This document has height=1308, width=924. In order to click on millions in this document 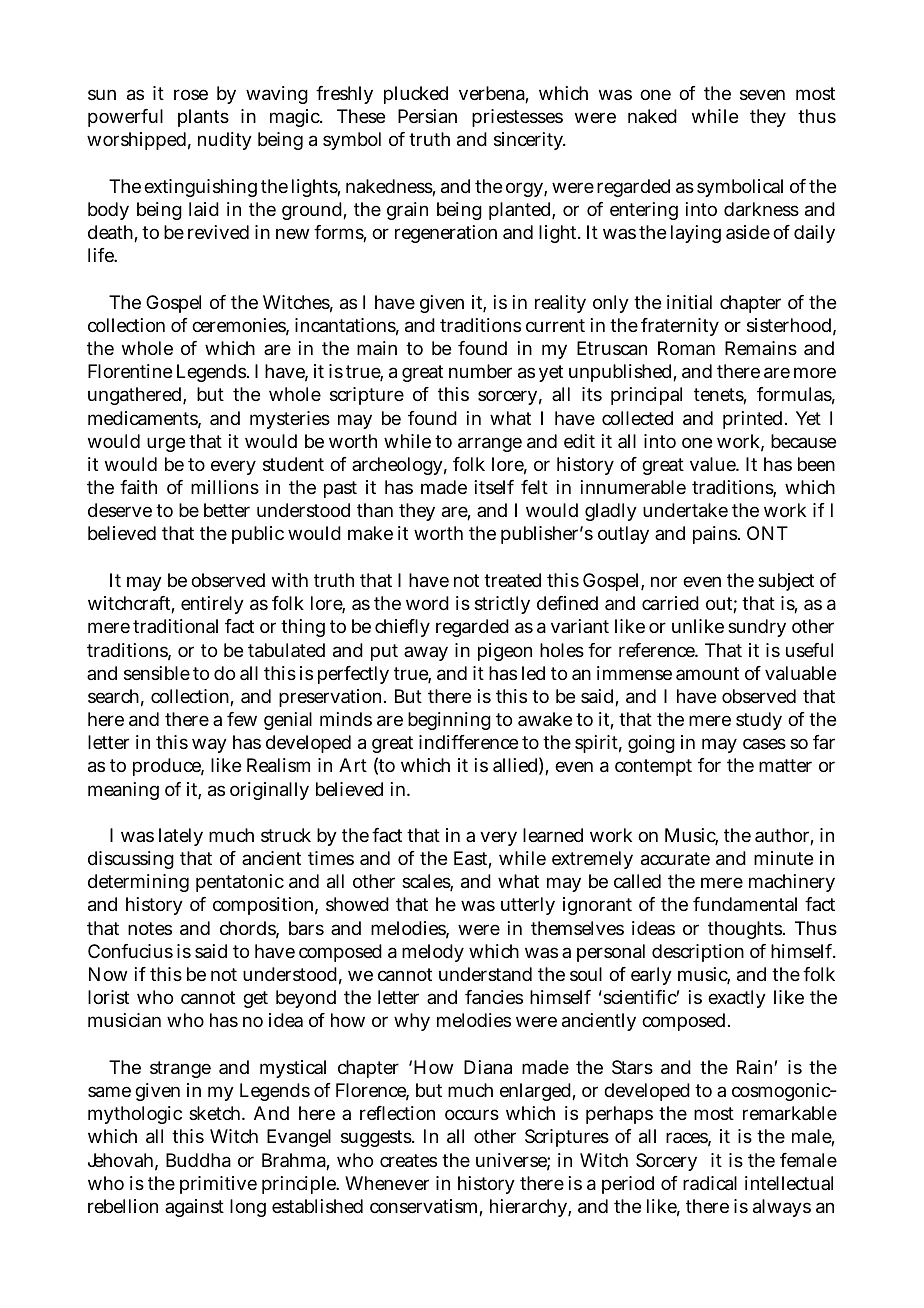, I will do `click(225, 487)`.
